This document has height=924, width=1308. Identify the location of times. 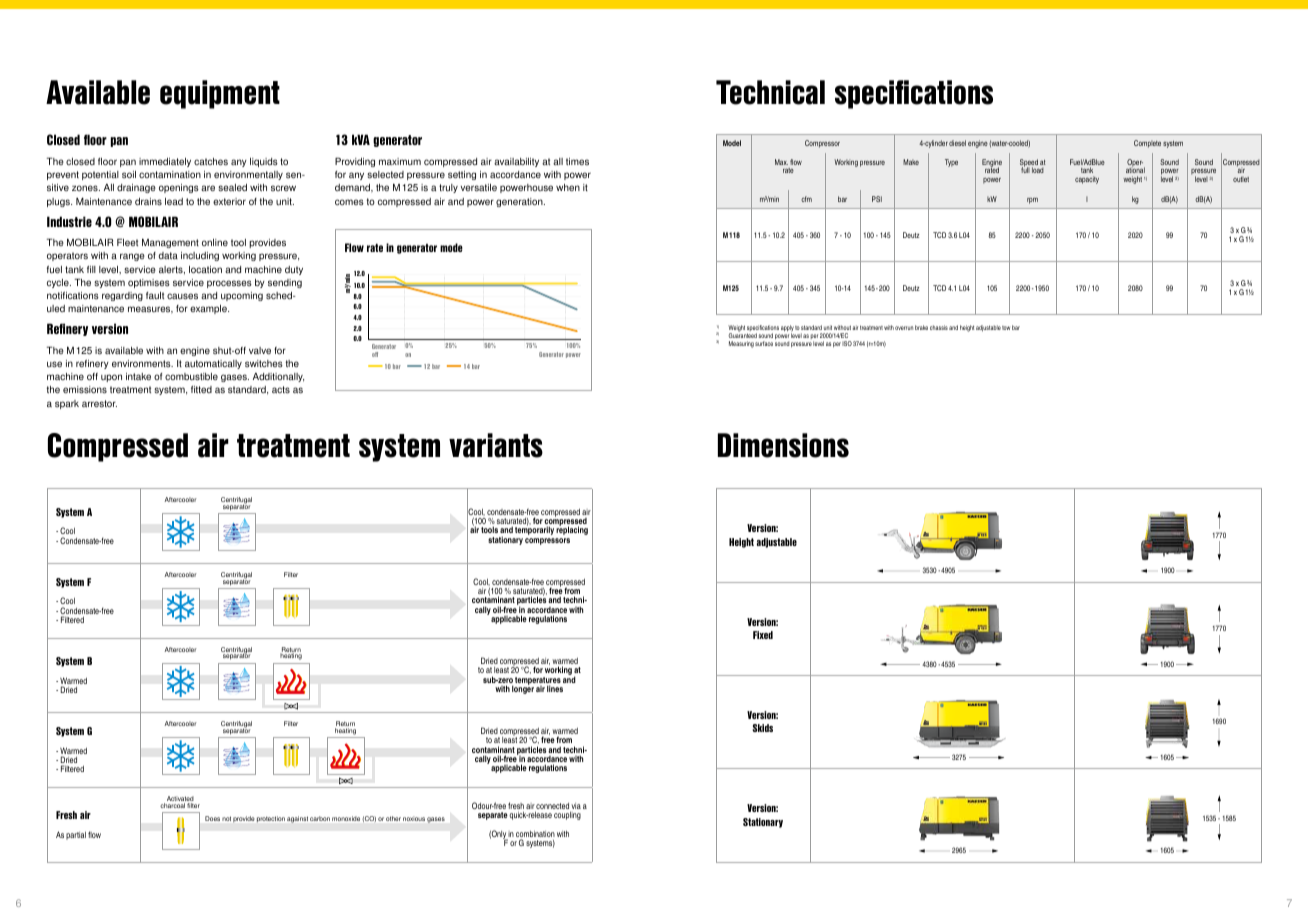
(577, 161).
